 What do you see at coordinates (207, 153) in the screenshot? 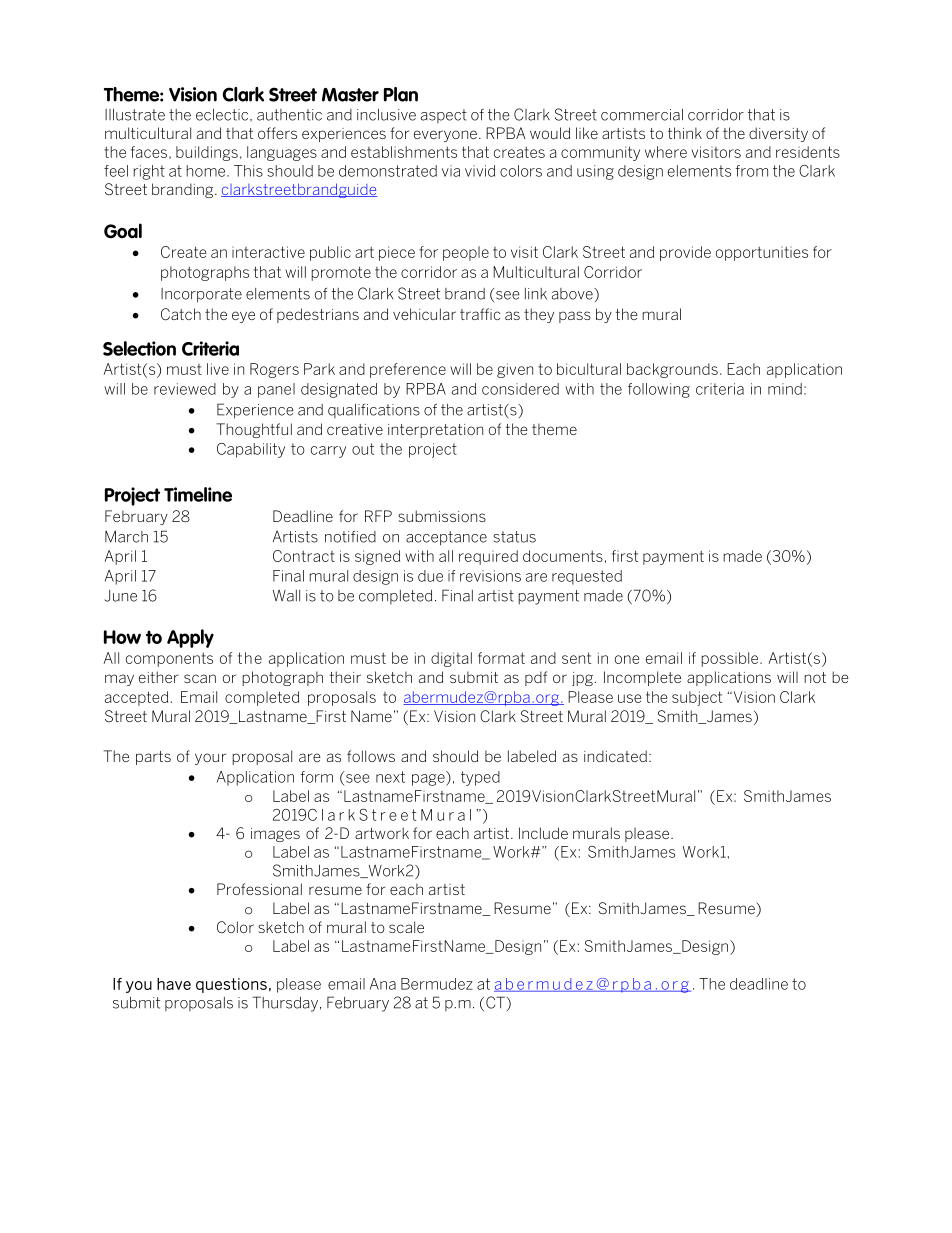
I see `buildings` at bounding box center [207, 153].
